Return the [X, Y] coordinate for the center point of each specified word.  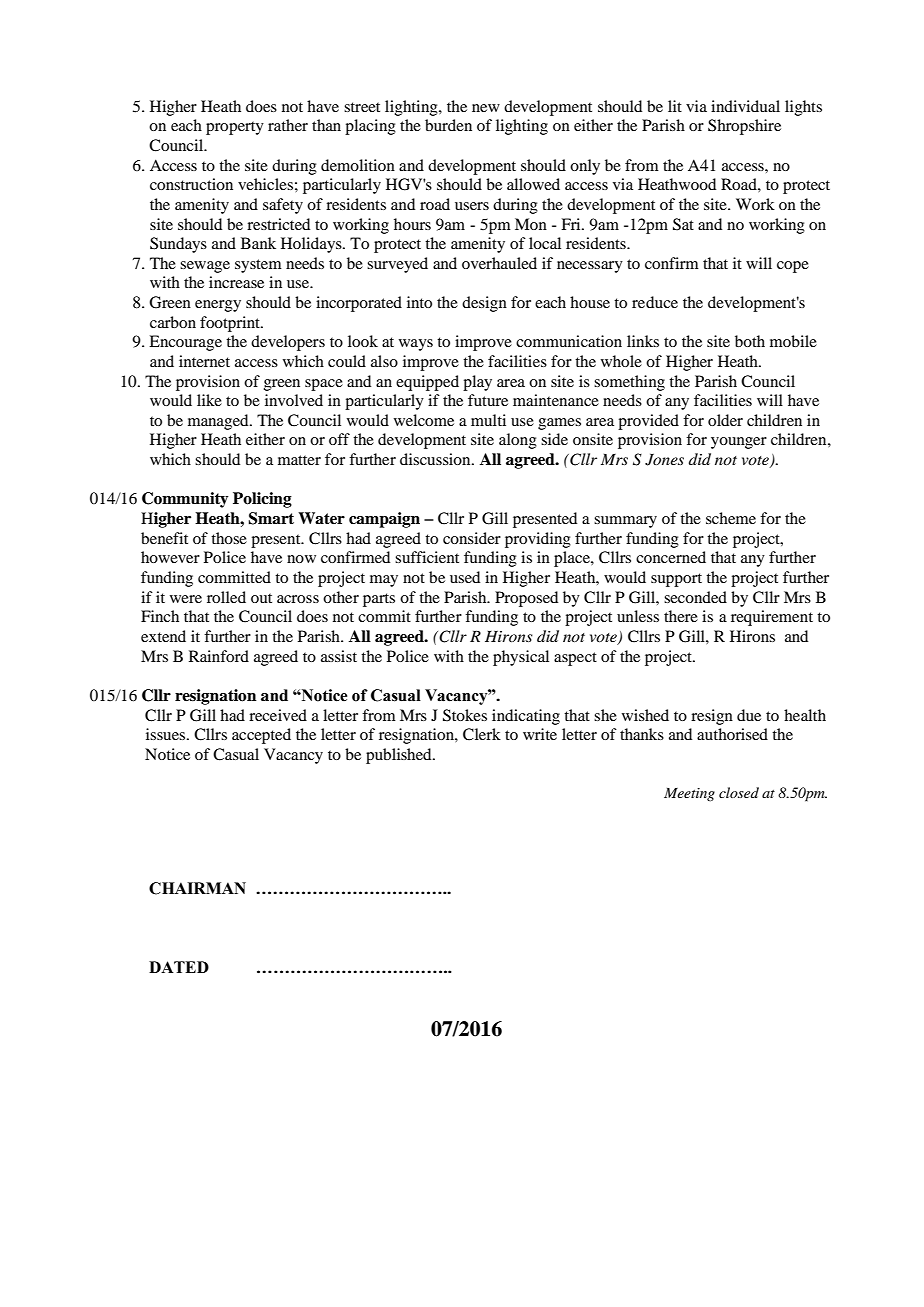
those [229, 538]
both [750, 341]
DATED [179, 967]
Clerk [482, 734]
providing [538, 540]
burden [448, 125]
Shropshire [744, 127]
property [235, 128]
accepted [261, 736]
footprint [231, 324]
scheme [731, 518]
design [484, 304]
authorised [732, 734]
